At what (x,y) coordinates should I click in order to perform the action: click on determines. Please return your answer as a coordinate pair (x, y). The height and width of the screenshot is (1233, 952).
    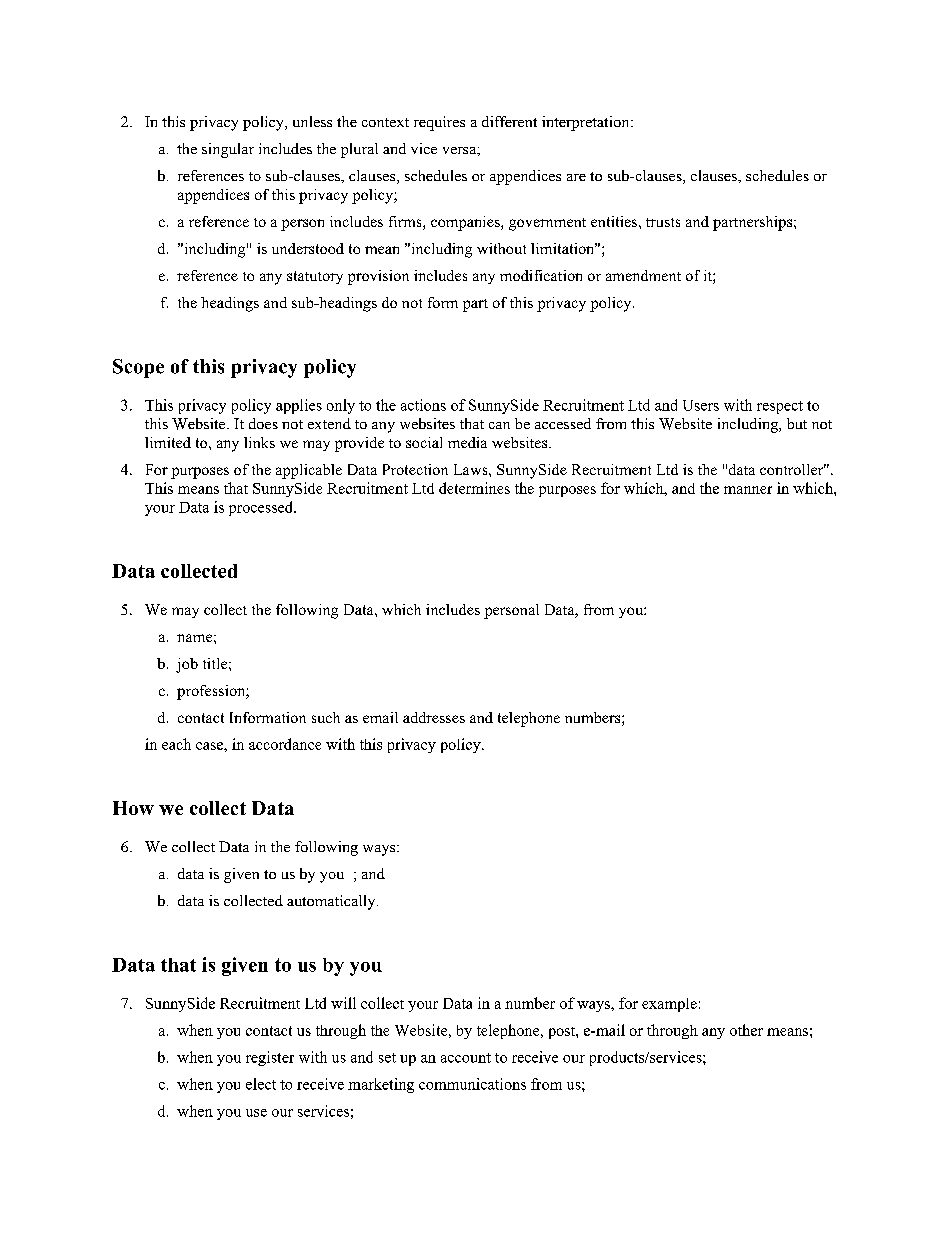
    Looking at the image, I should click on (474, 488).
